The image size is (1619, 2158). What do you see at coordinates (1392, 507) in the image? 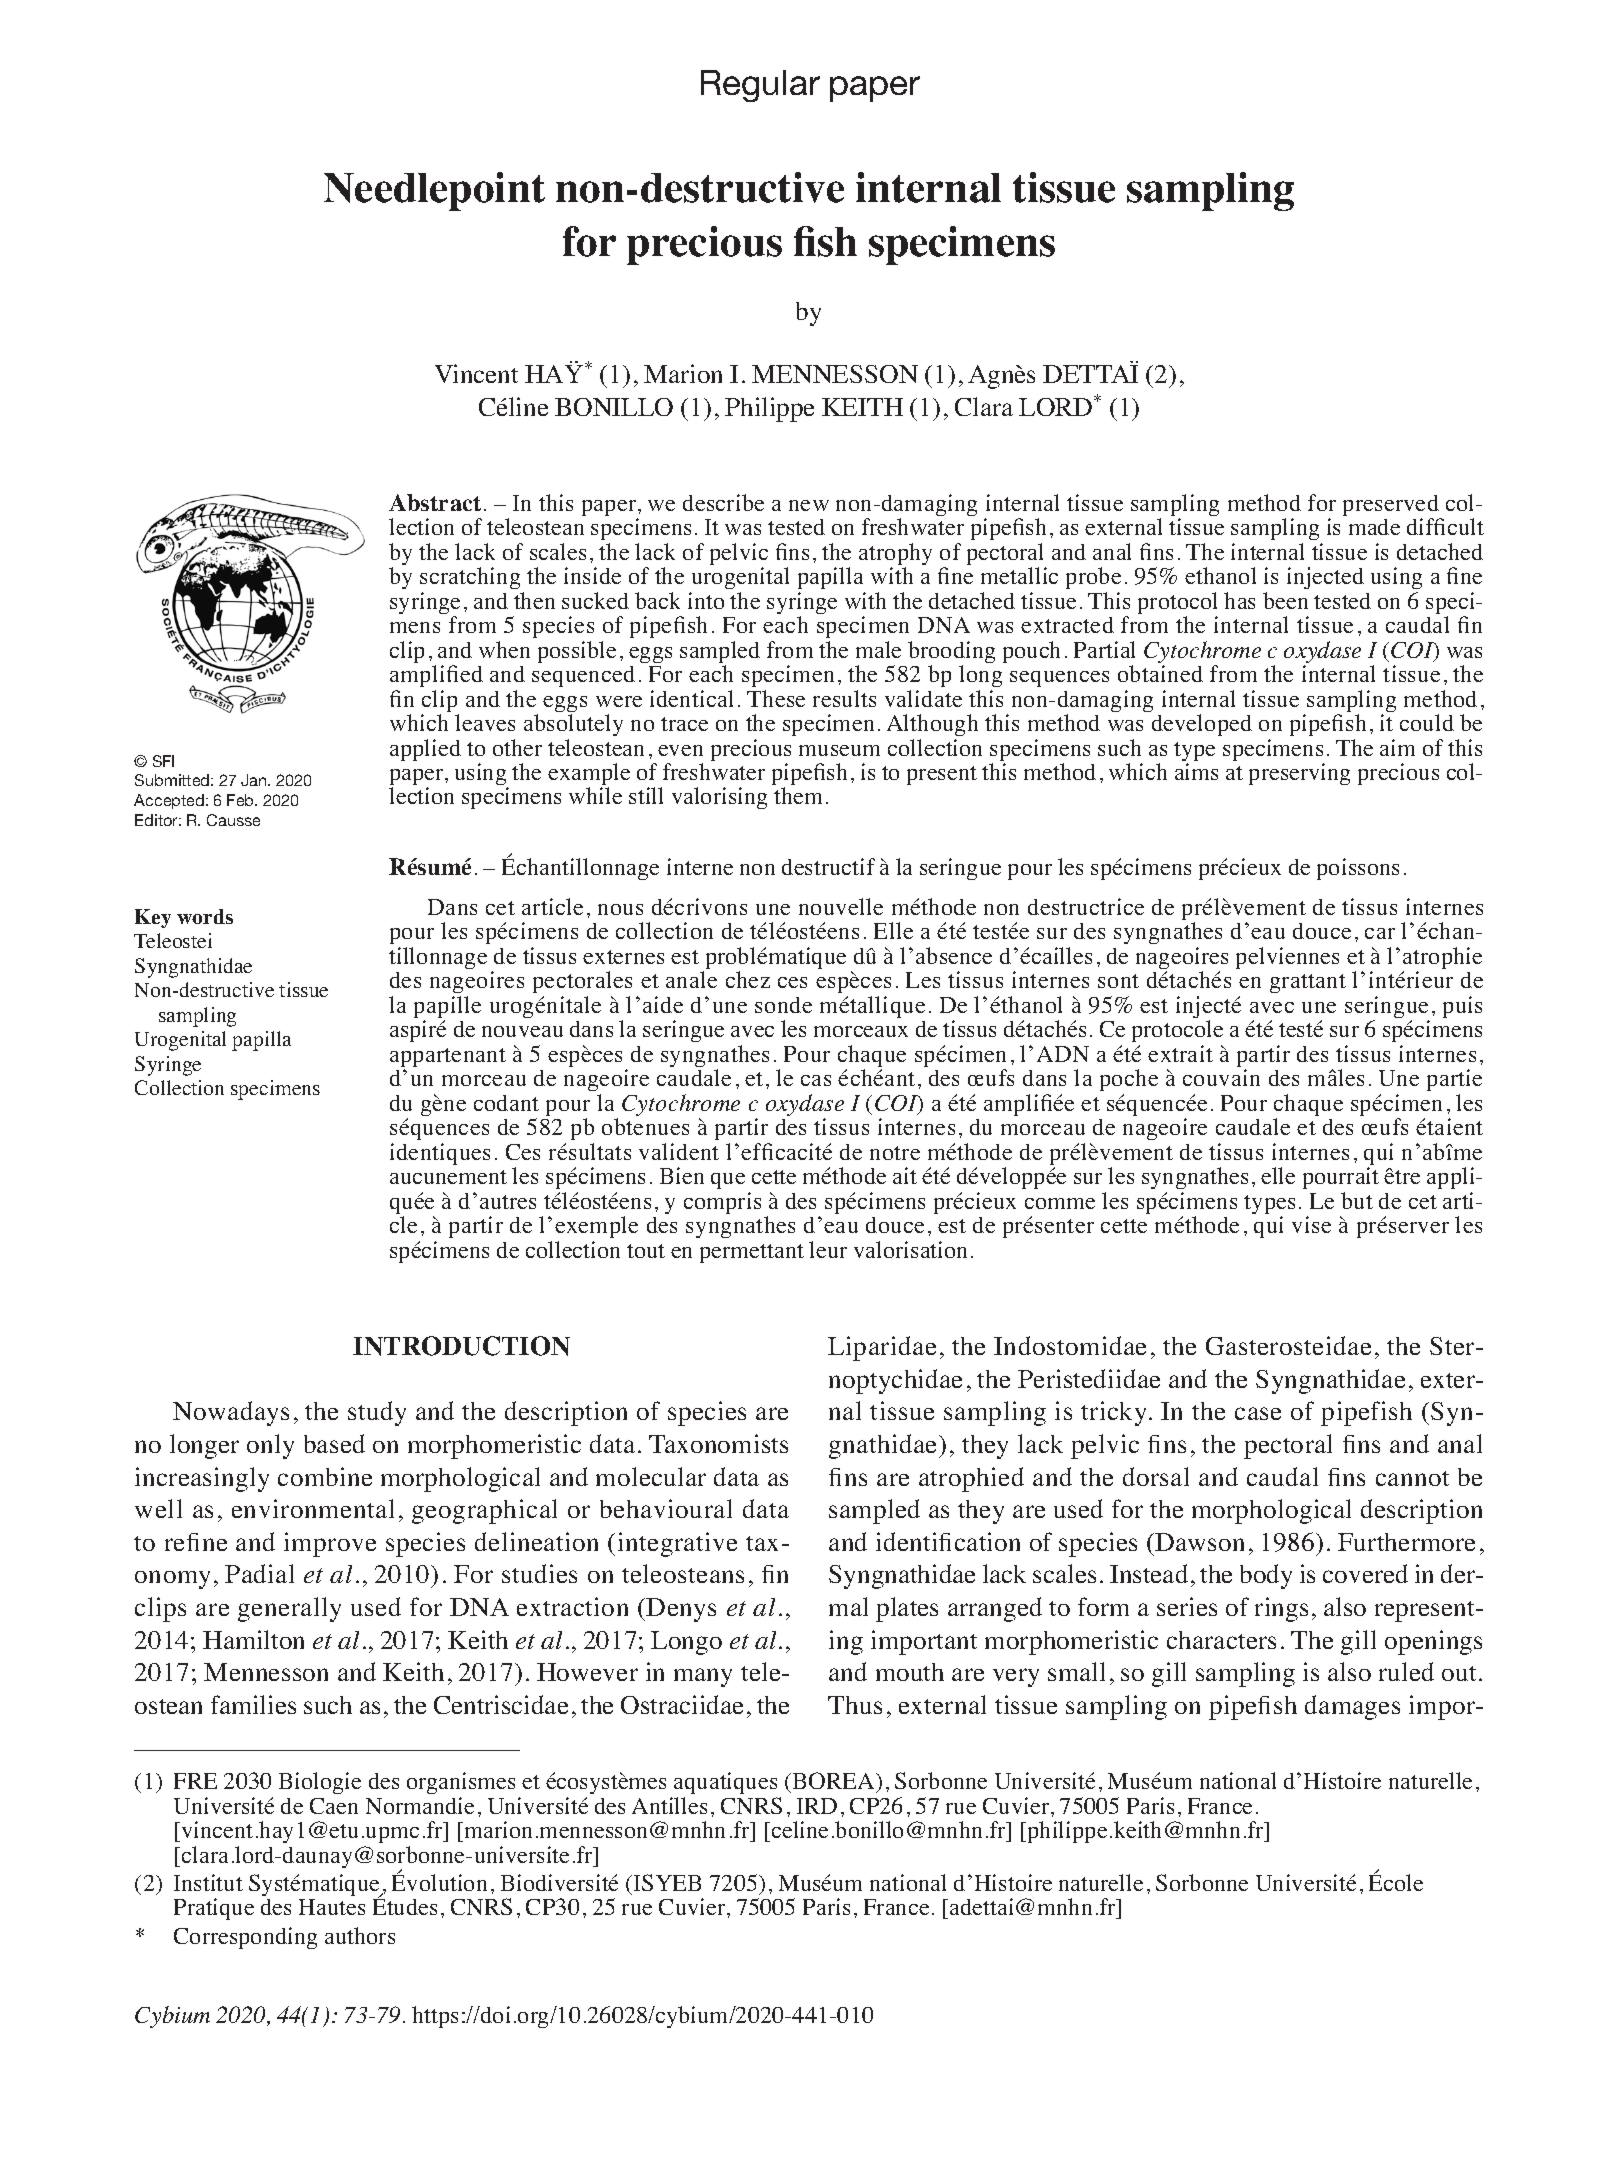
I see `preserved` at bounding box center [1392, 507].
